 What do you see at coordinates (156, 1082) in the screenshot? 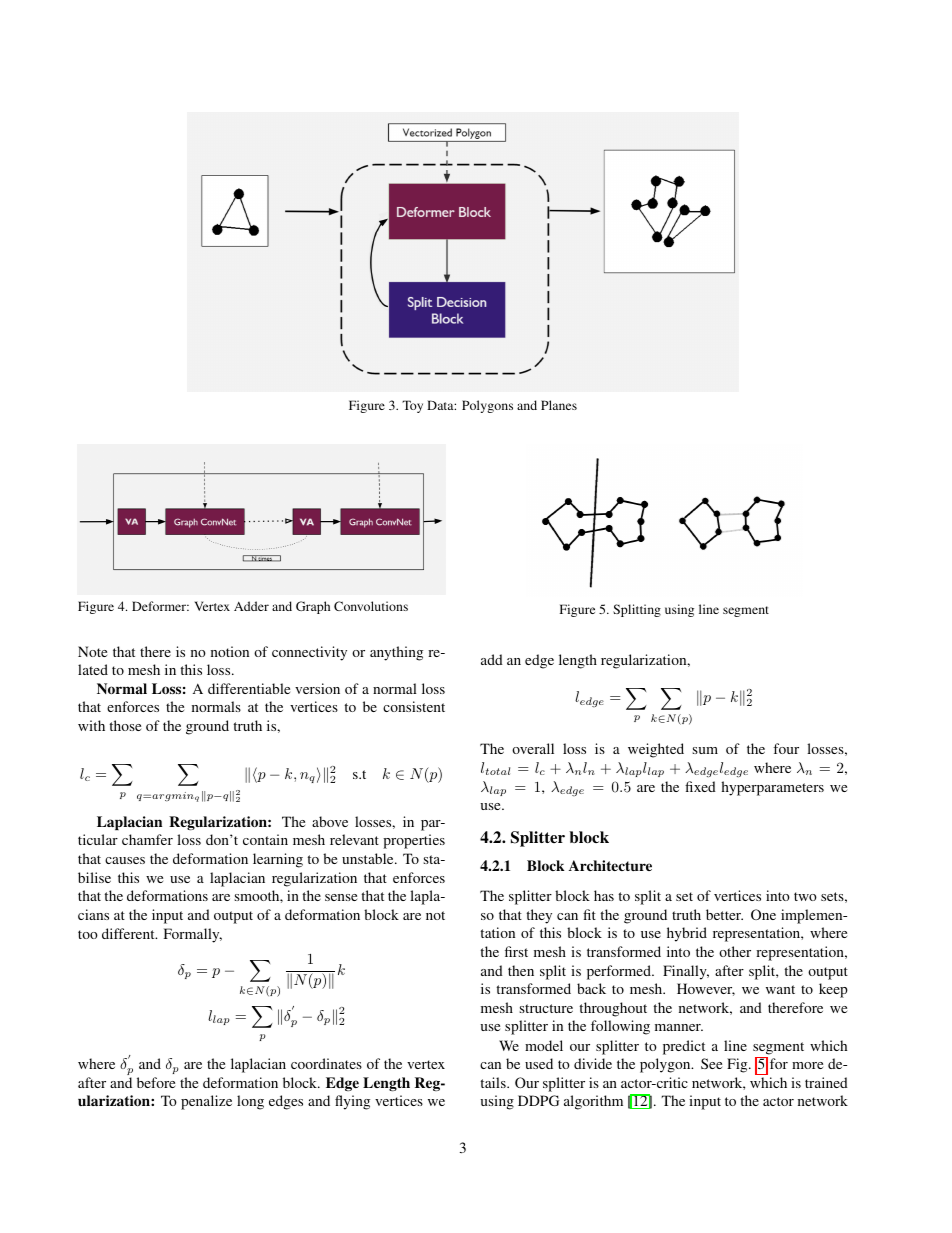
I see `before` at bounding box center [156, 1082].
